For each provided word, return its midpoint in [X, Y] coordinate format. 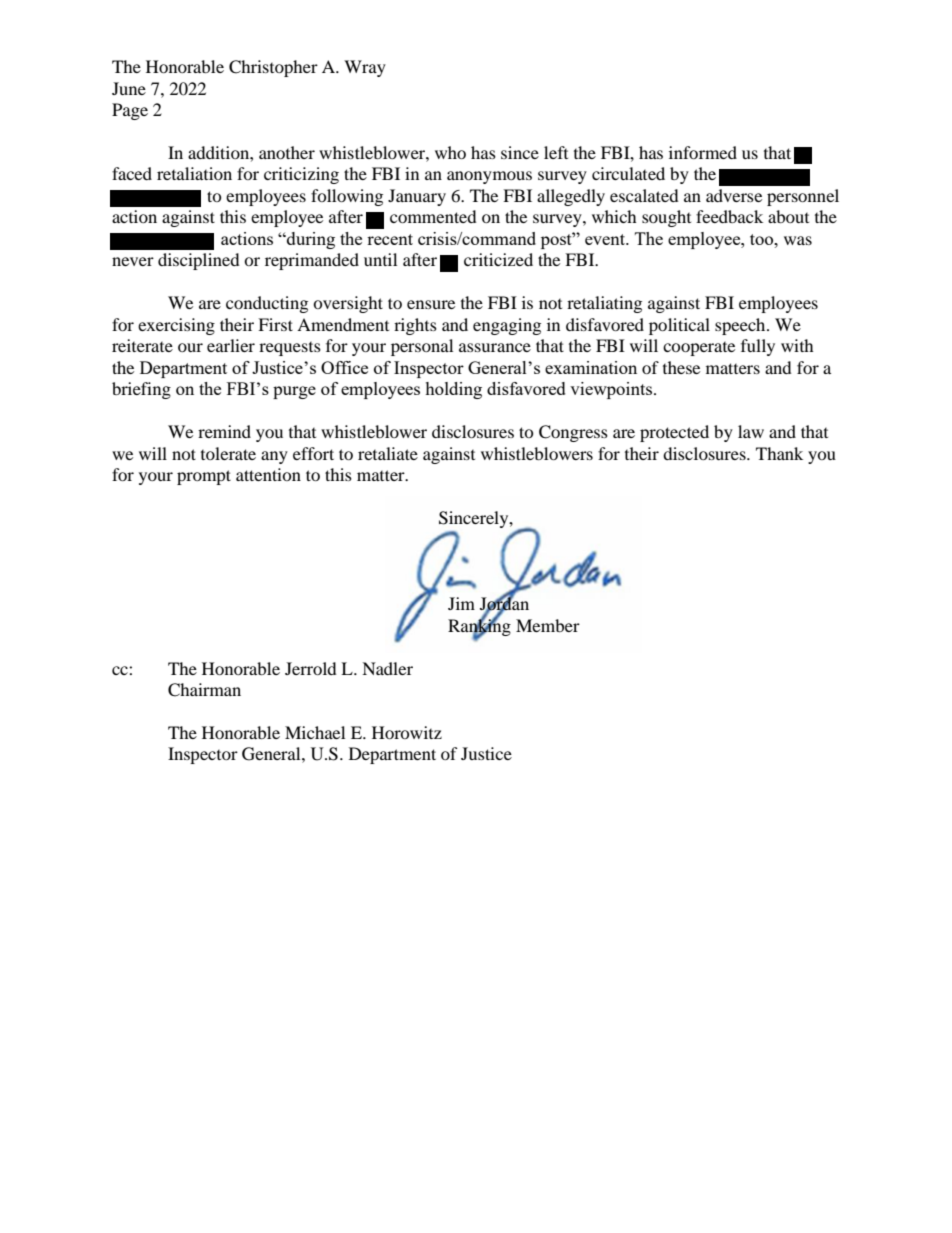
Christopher [273, 68]
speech [741, 326]
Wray [365, 68]
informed [703, 152]
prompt [204, 477]
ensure [431, 304]
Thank [779, 453]
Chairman [204, 690]
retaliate [388, 453]
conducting [267, 304]
